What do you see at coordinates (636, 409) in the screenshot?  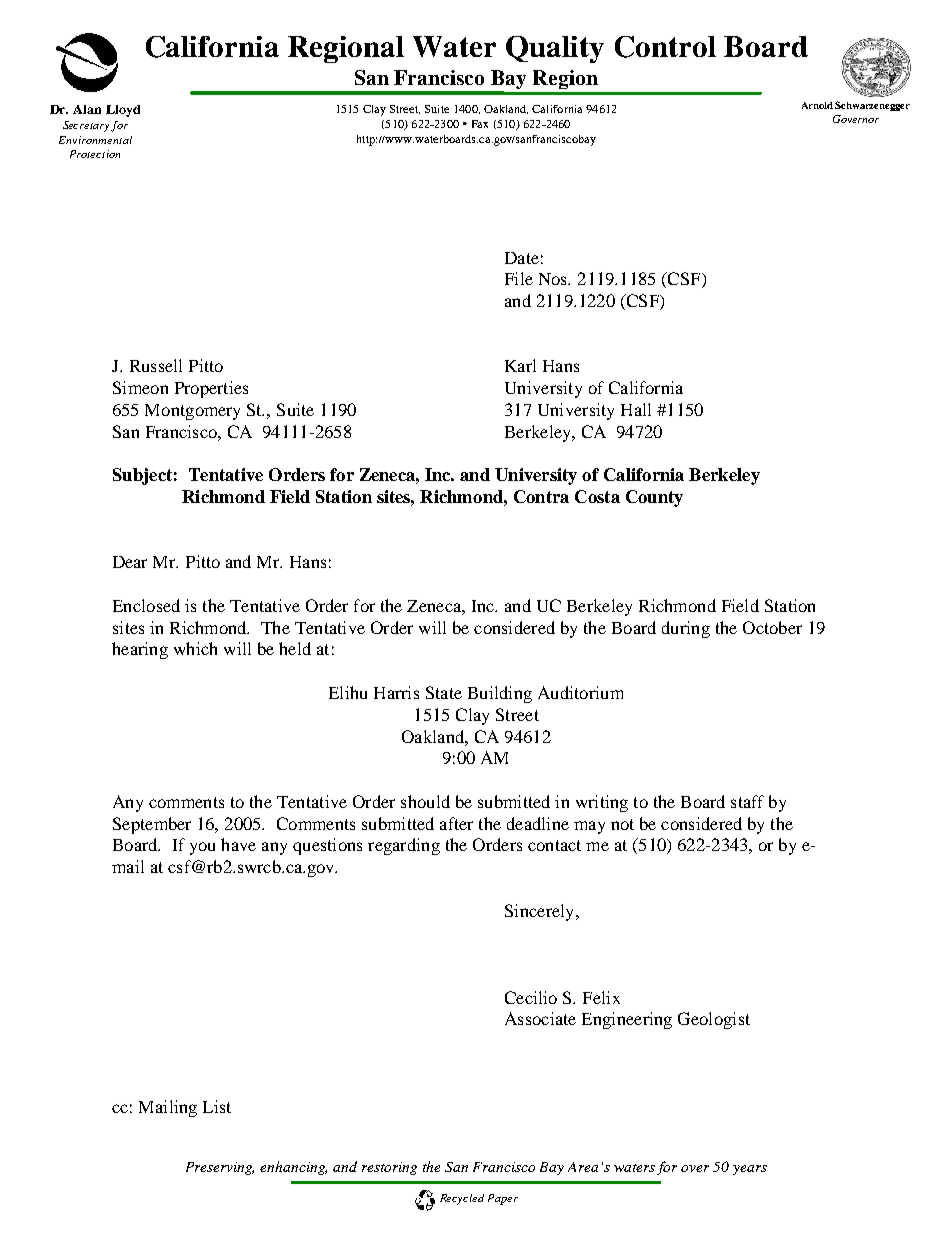 I see `Hall` at bounding box center [636, 409].
